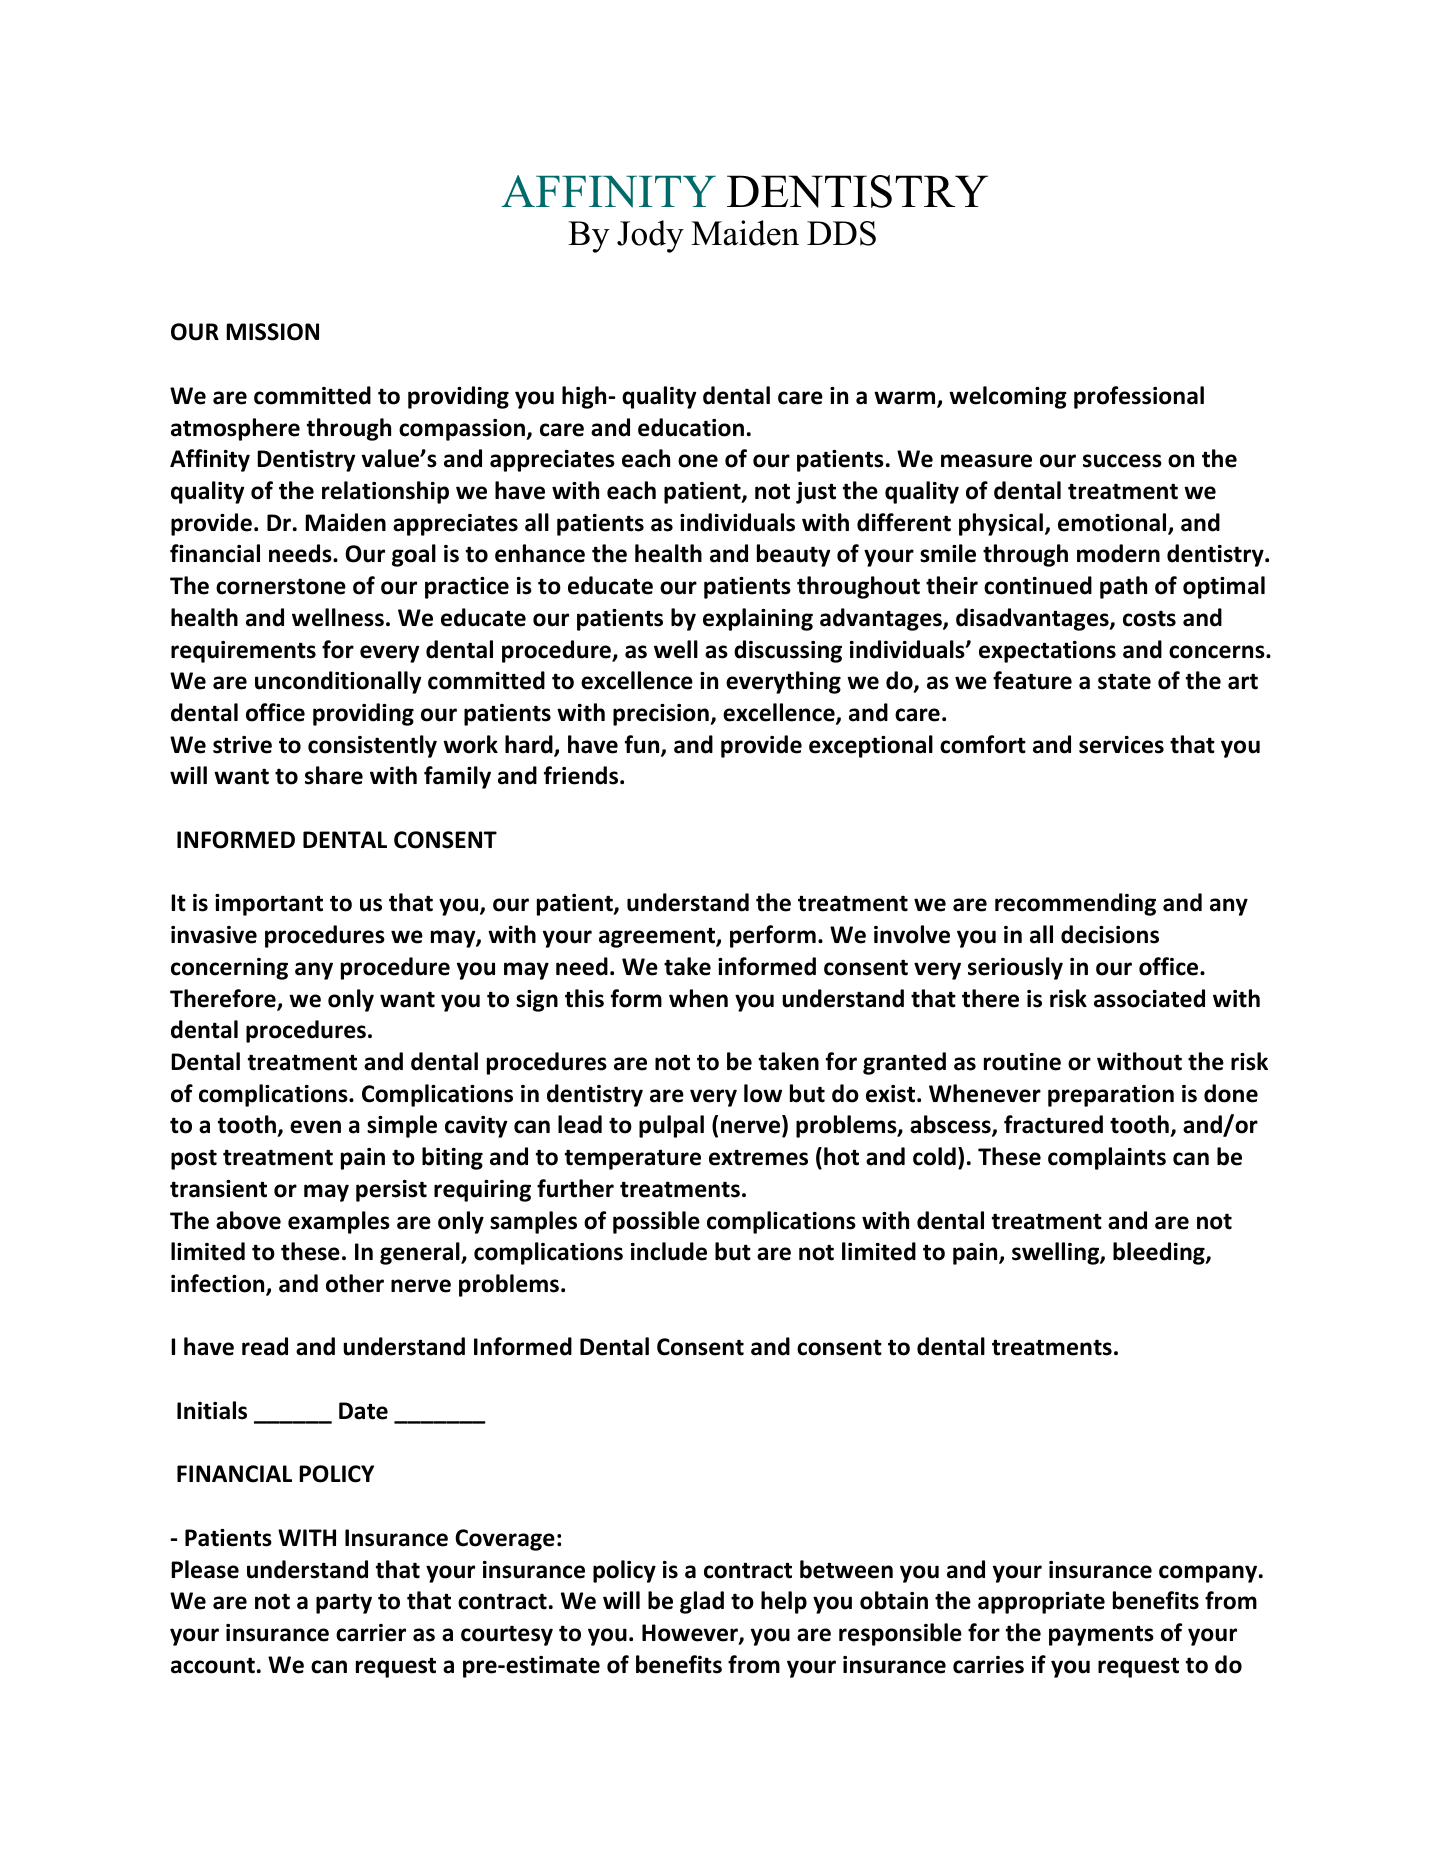  Describe the element at coordinates (691, 1634) in the document. I see `However` at that location.
